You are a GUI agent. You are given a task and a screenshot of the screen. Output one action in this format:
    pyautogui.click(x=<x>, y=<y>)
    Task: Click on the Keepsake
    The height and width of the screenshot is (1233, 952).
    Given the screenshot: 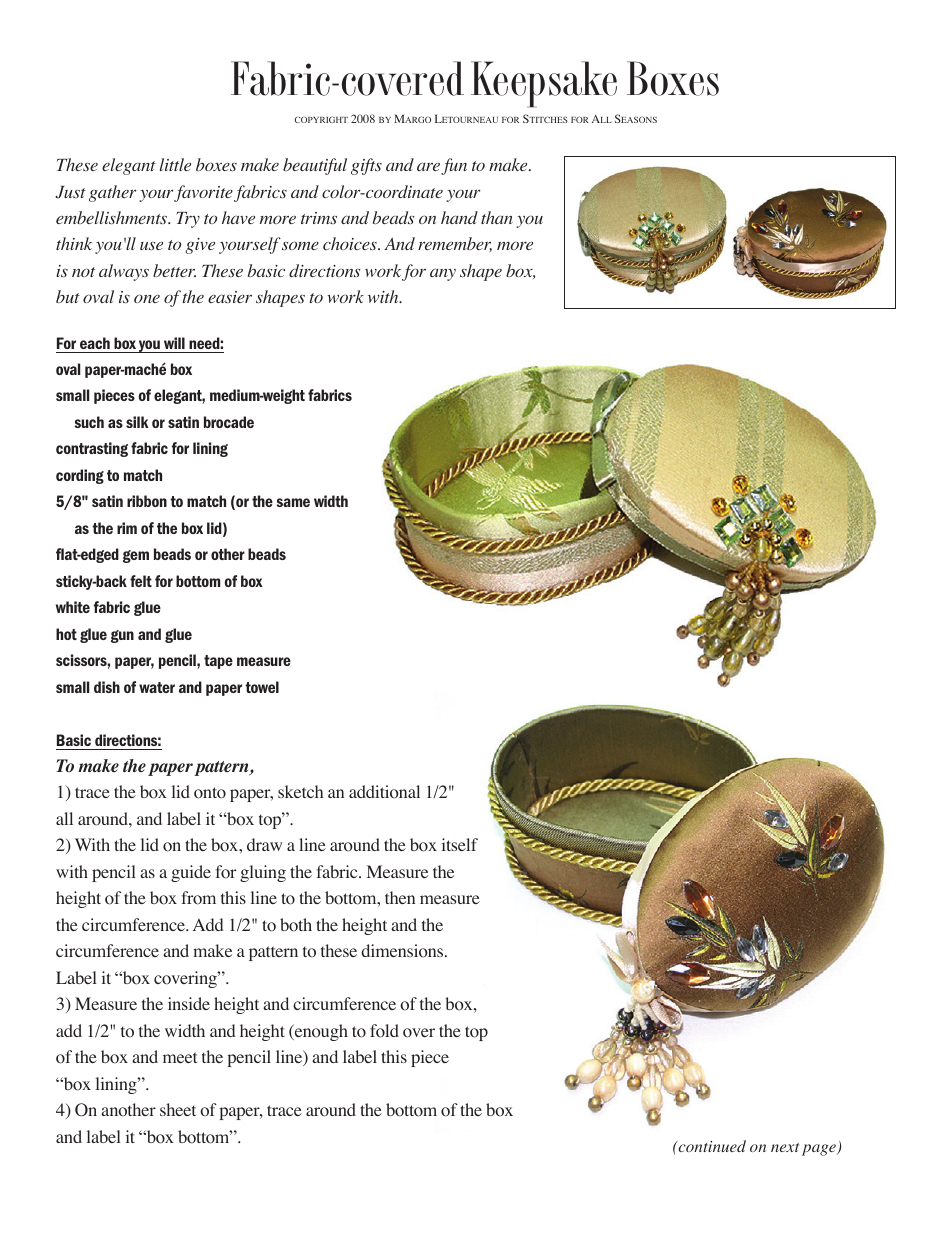 What is the action you would take?
    pyautogui.click(x=544, y=84)
